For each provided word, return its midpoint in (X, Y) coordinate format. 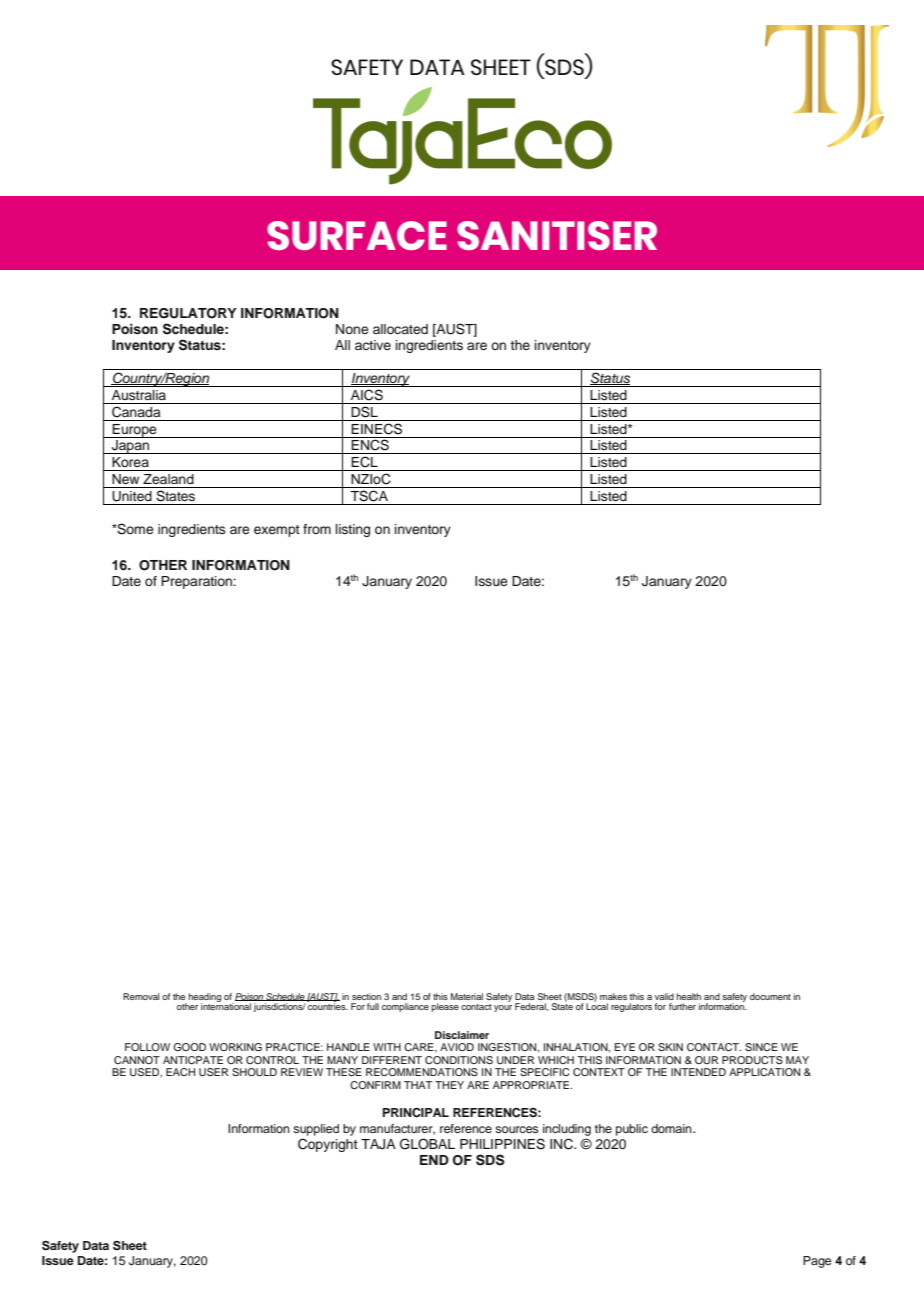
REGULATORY (188, 313)
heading (205, 998)
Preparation (197, 582)
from (317, 529)
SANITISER (557, 235)
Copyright (328, 1145)
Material (467, 996)
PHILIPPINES (502, 1144)
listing (353, 530)
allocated (400, 329)
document (770, 996)
